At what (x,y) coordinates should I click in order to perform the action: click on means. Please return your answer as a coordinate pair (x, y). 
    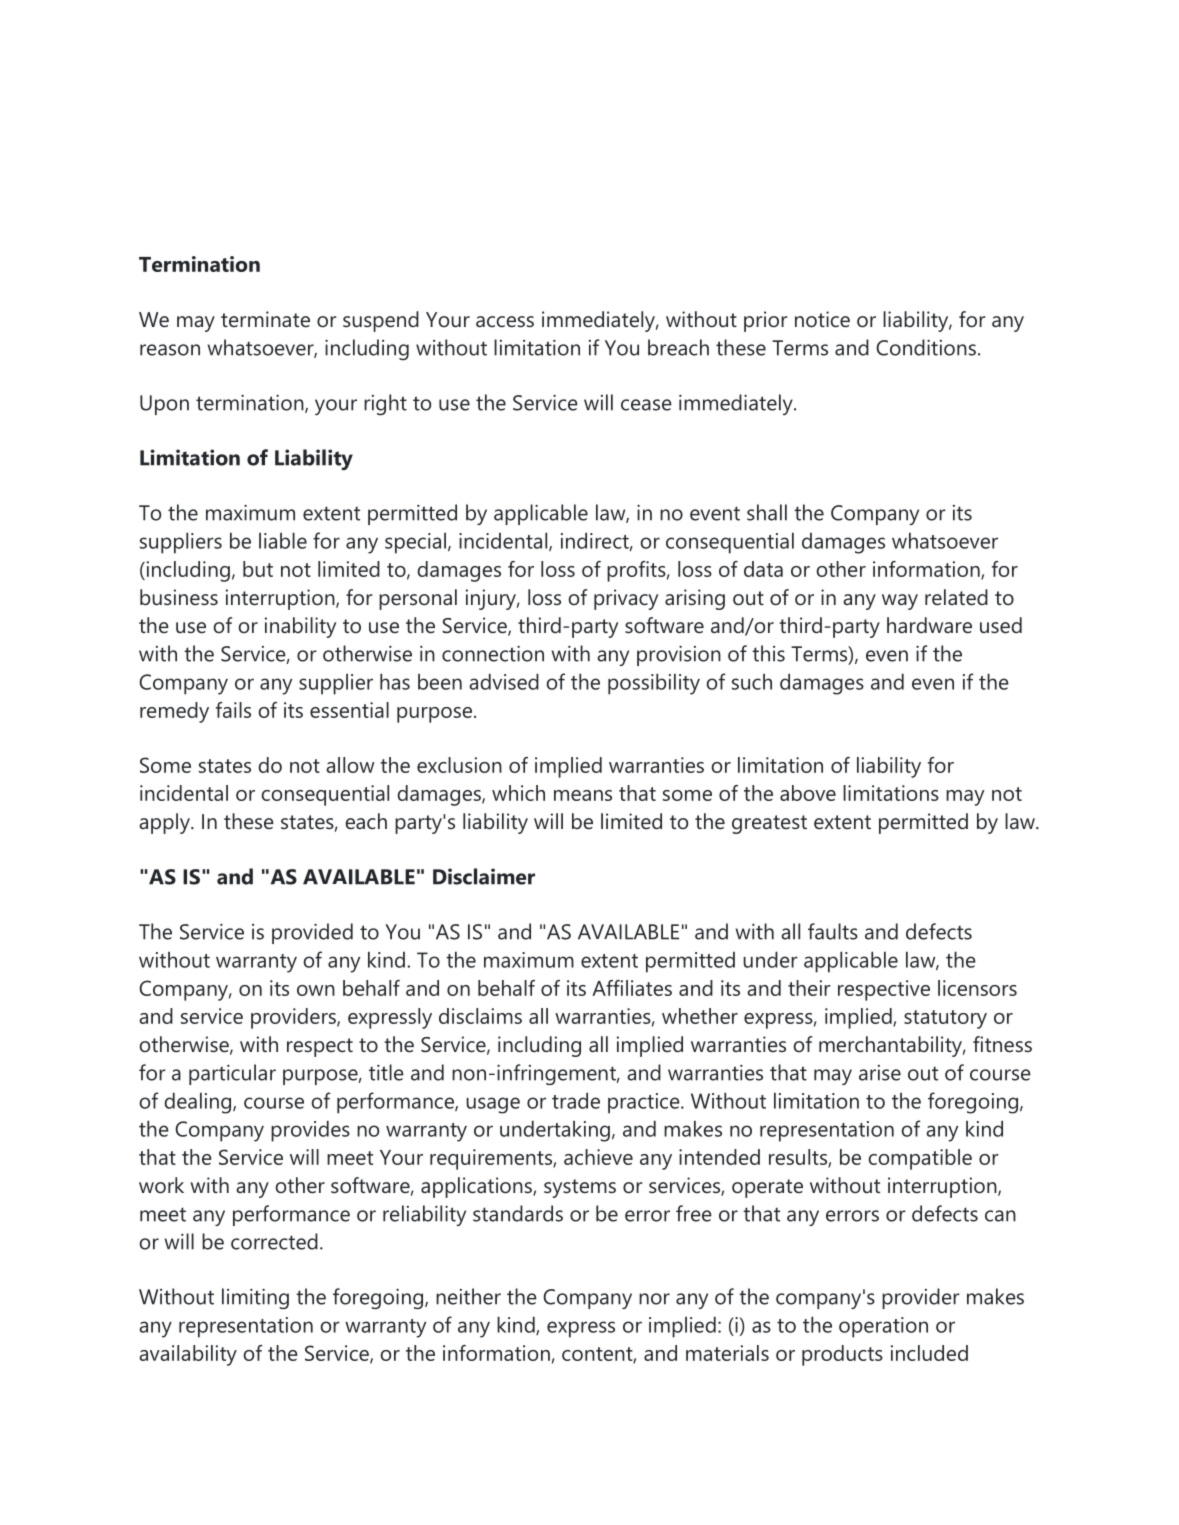
    Looking at the image, I should click on (583, 795).
